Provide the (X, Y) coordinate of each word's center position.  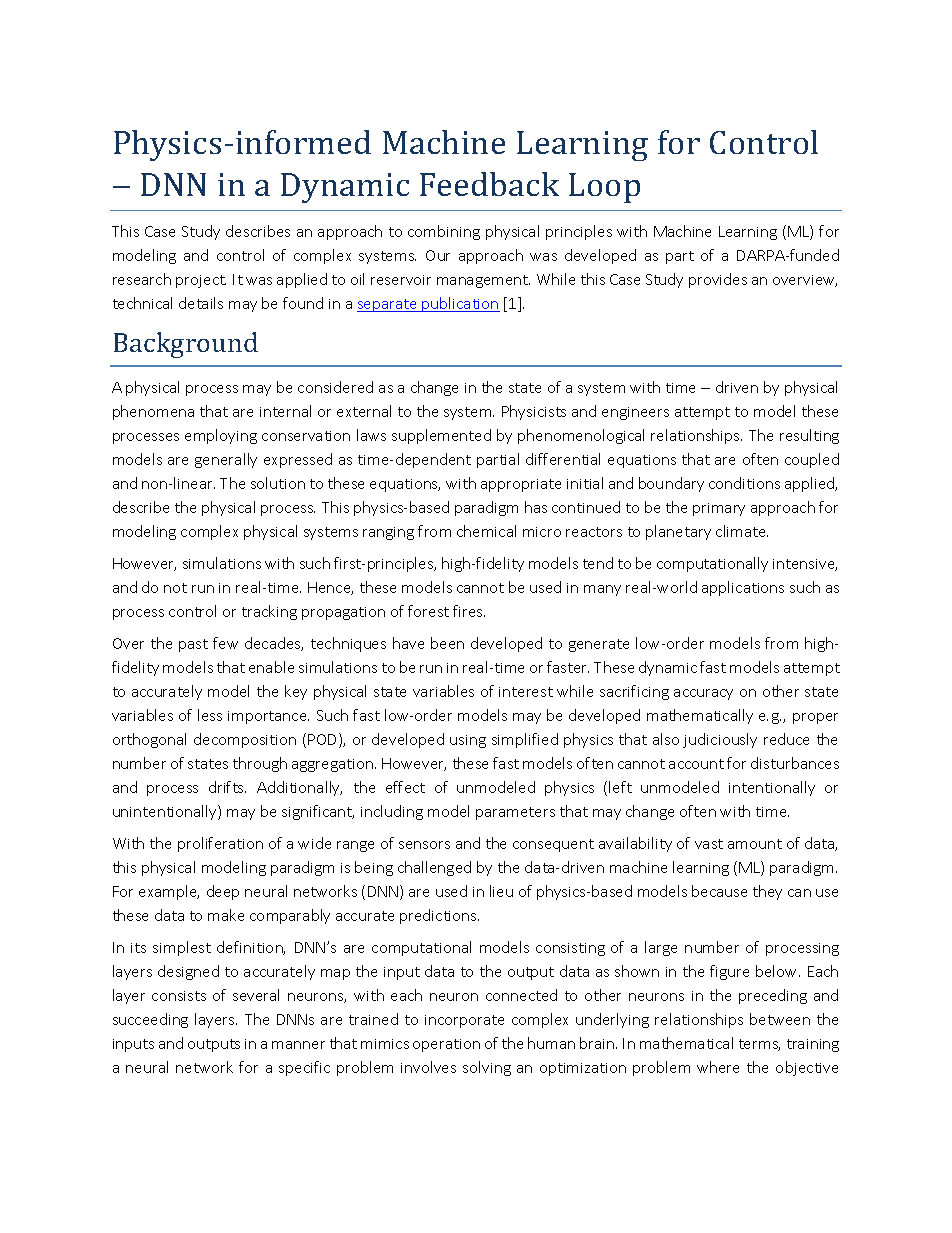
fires (469, 611)
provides (718, 280)
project (201, 281)
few (225, 643)
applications (743, 588)
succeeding (150, 1020)
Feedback (489, 184)
